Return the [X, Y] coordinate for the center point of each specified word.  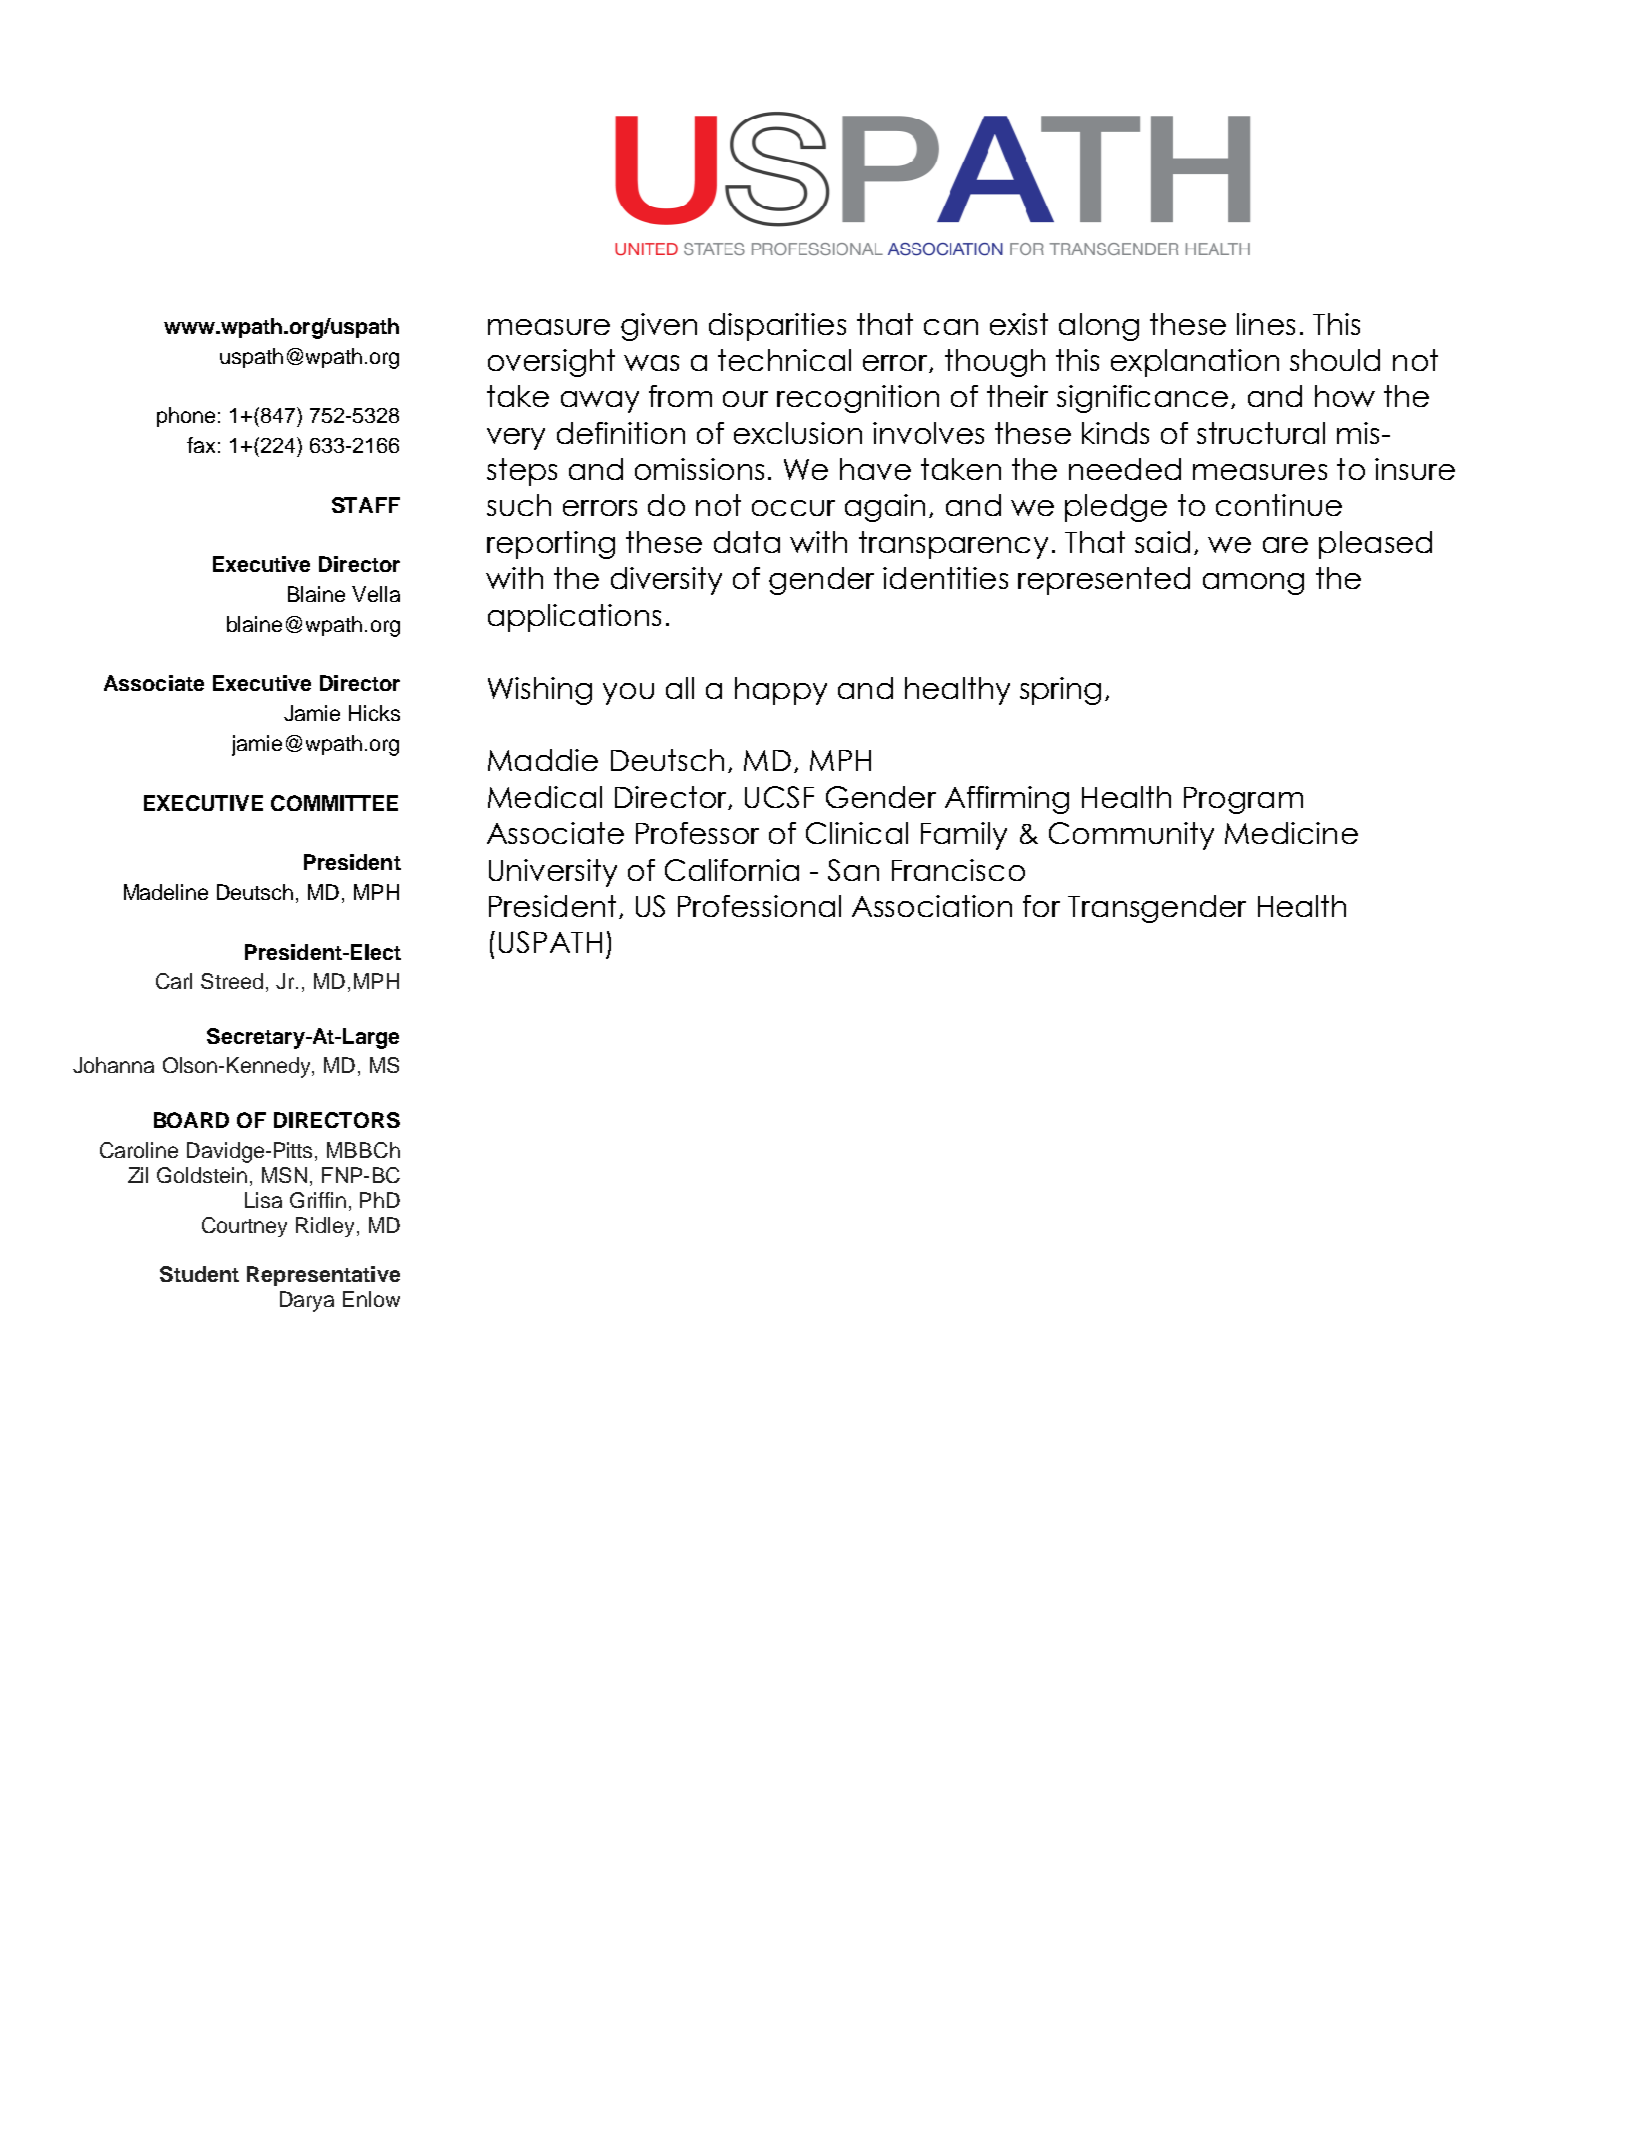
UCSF [779, 797]
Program [1243, 800]
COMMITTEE [334, 803]
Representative [323, 1276]
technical [784, 360]
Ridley [325, 1227]
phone [186, 417]
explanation [1195, 363]
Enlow [371, 1299]
